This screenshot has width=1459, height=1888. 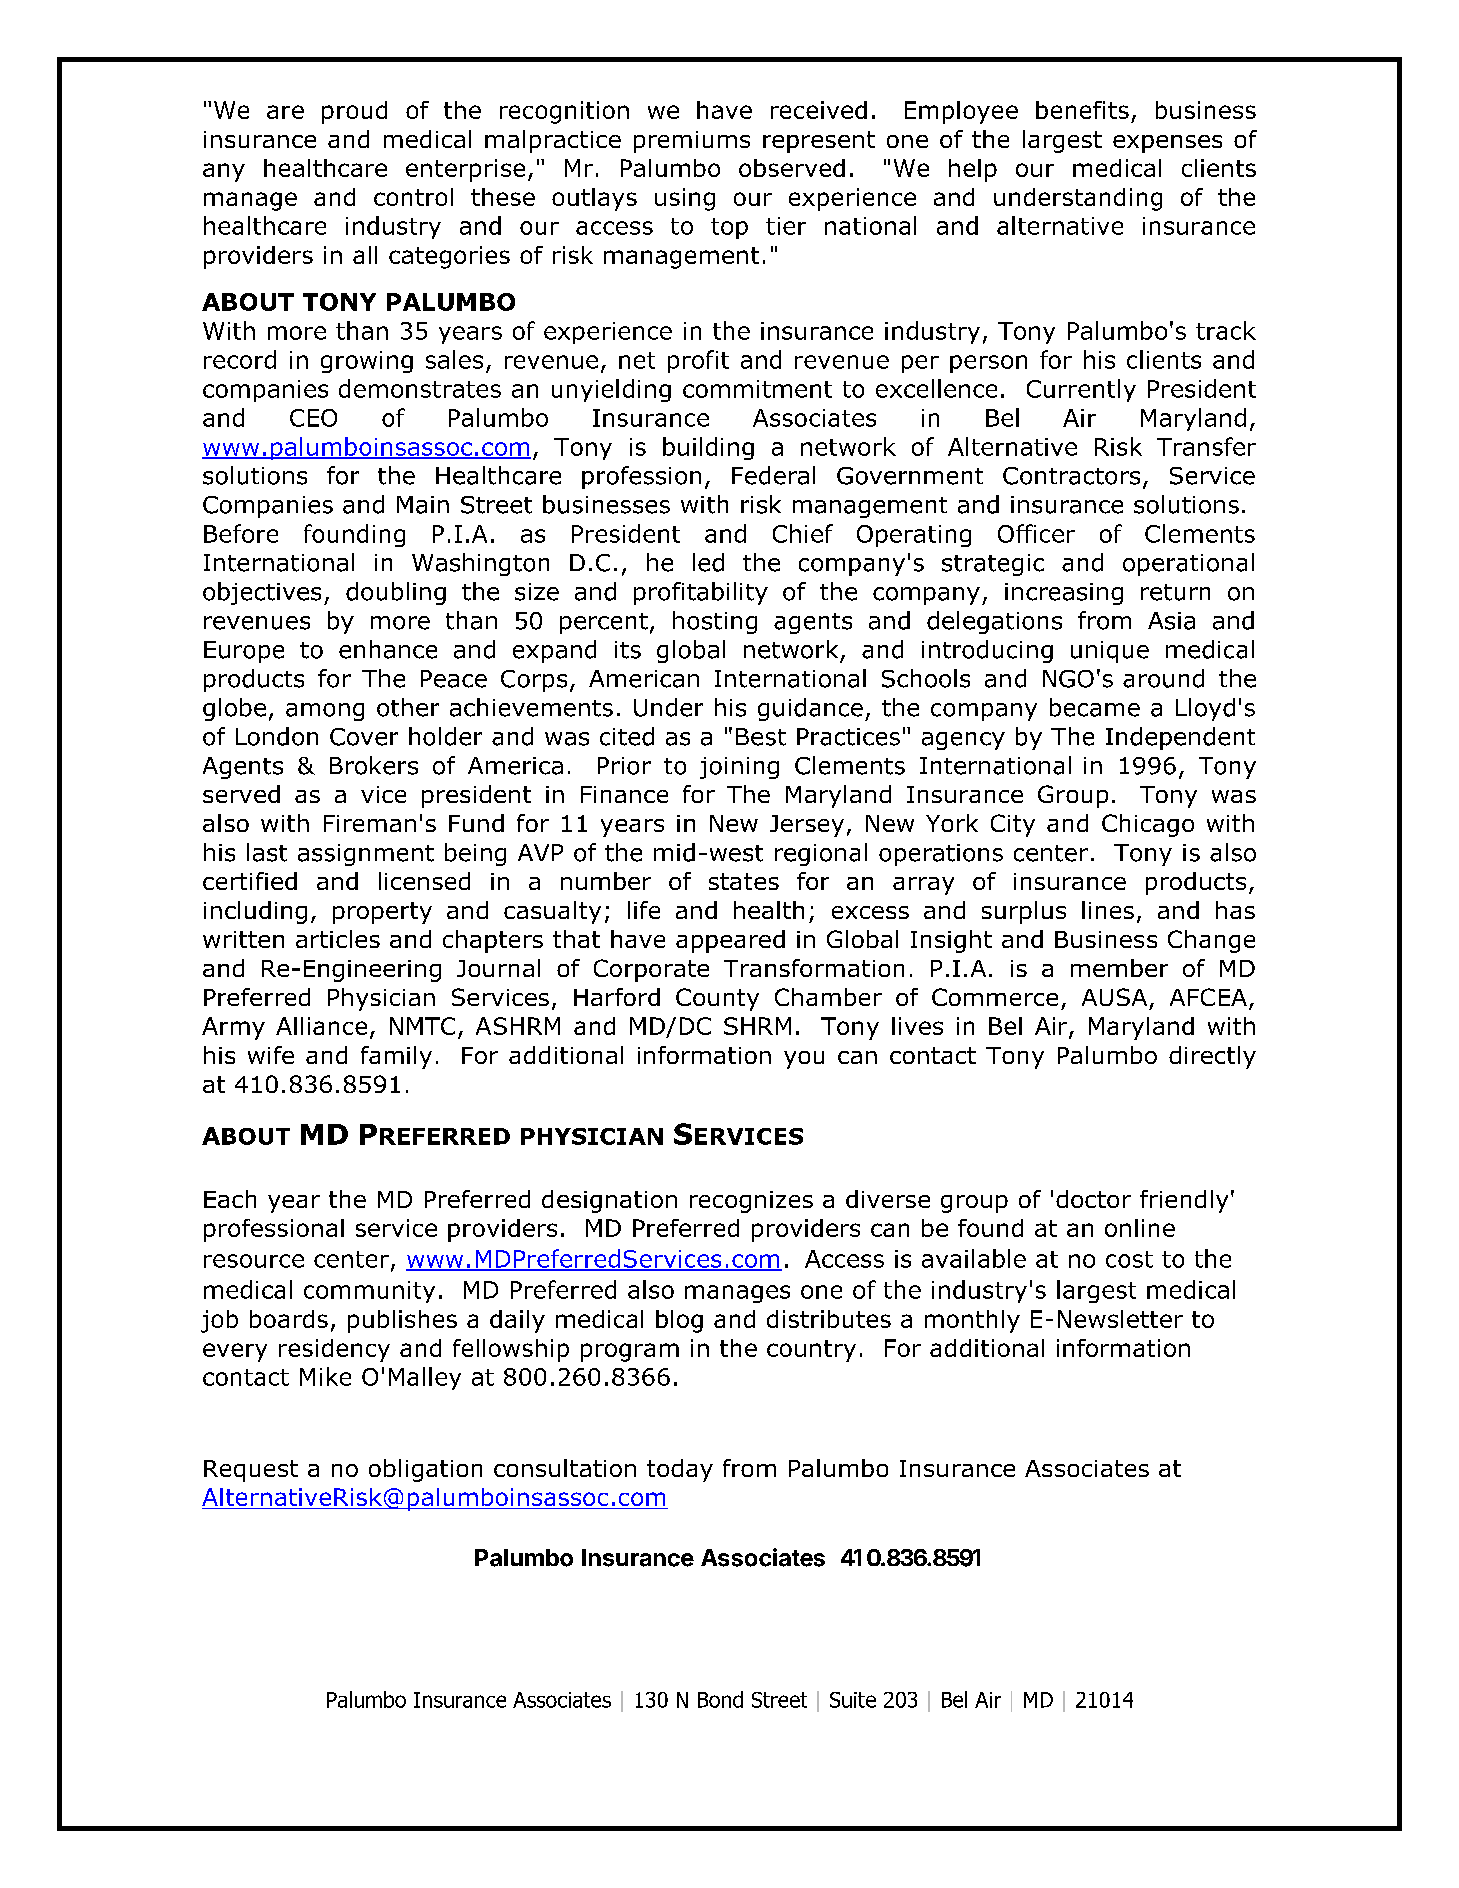 What do you see at coordinates (230, 1199) in the screenshot?
I see `Each` at bounding box center [230, 1199].
